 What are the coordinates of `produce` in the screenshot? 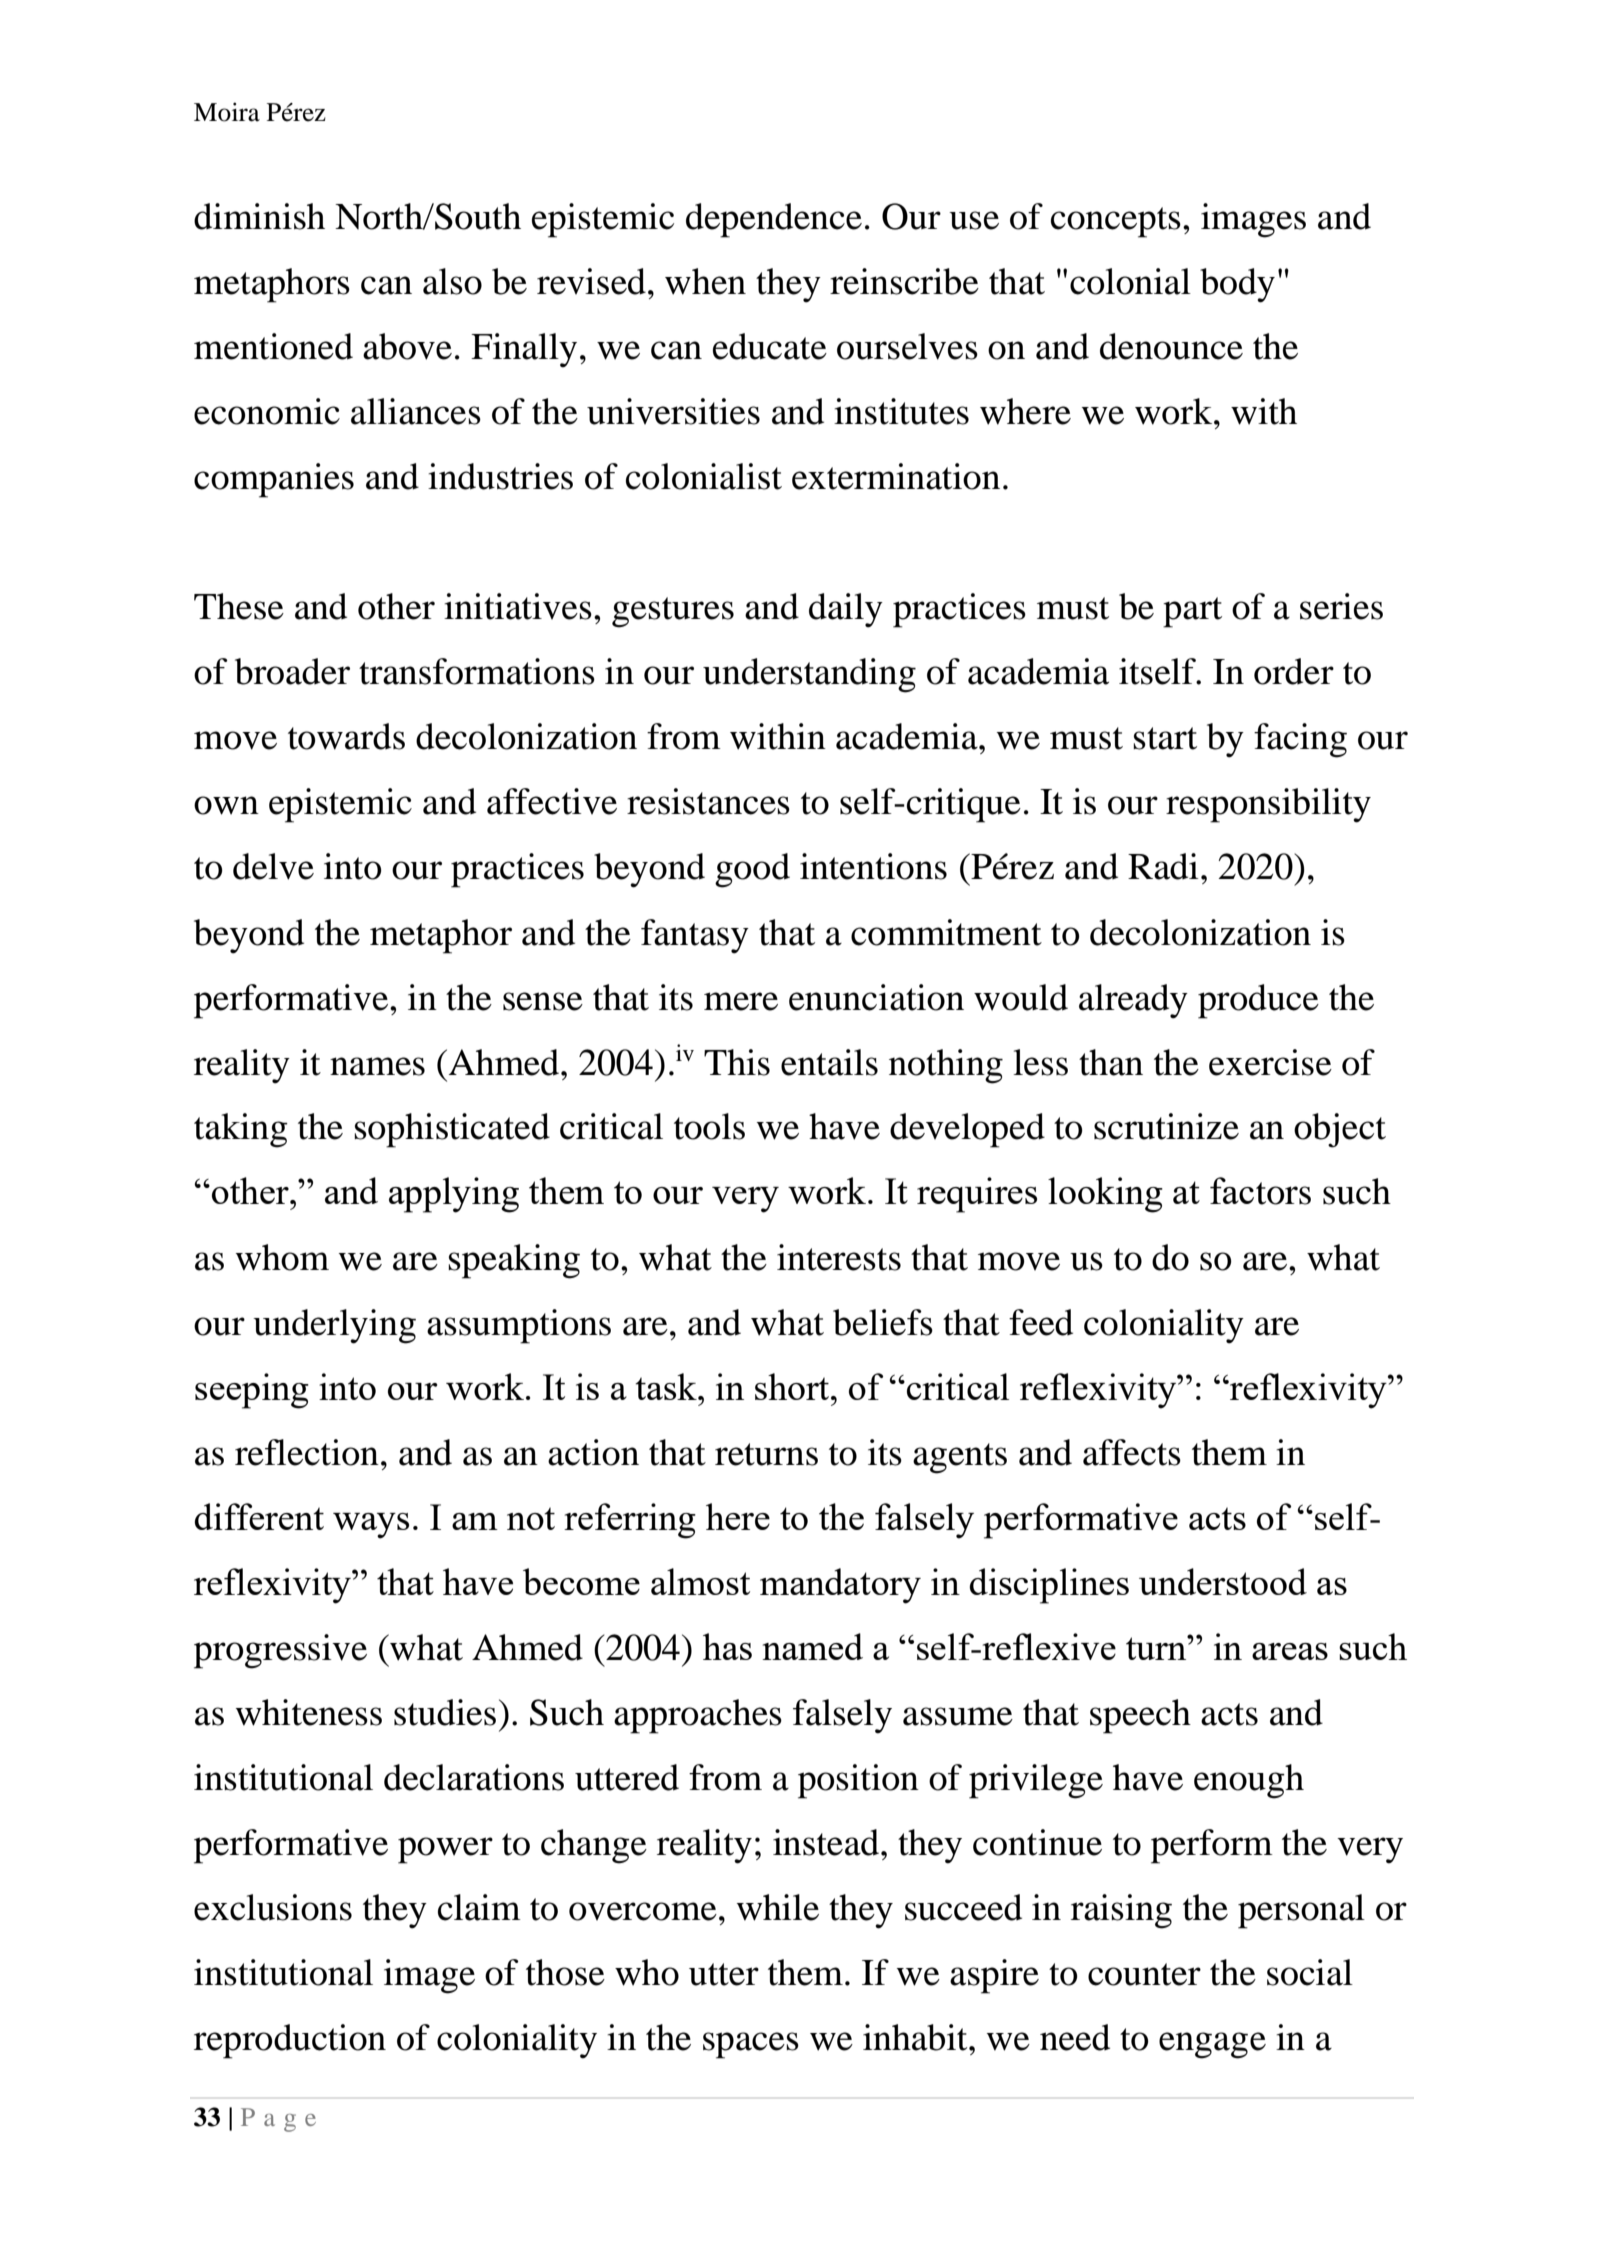 It's located at (1258, 1001).
